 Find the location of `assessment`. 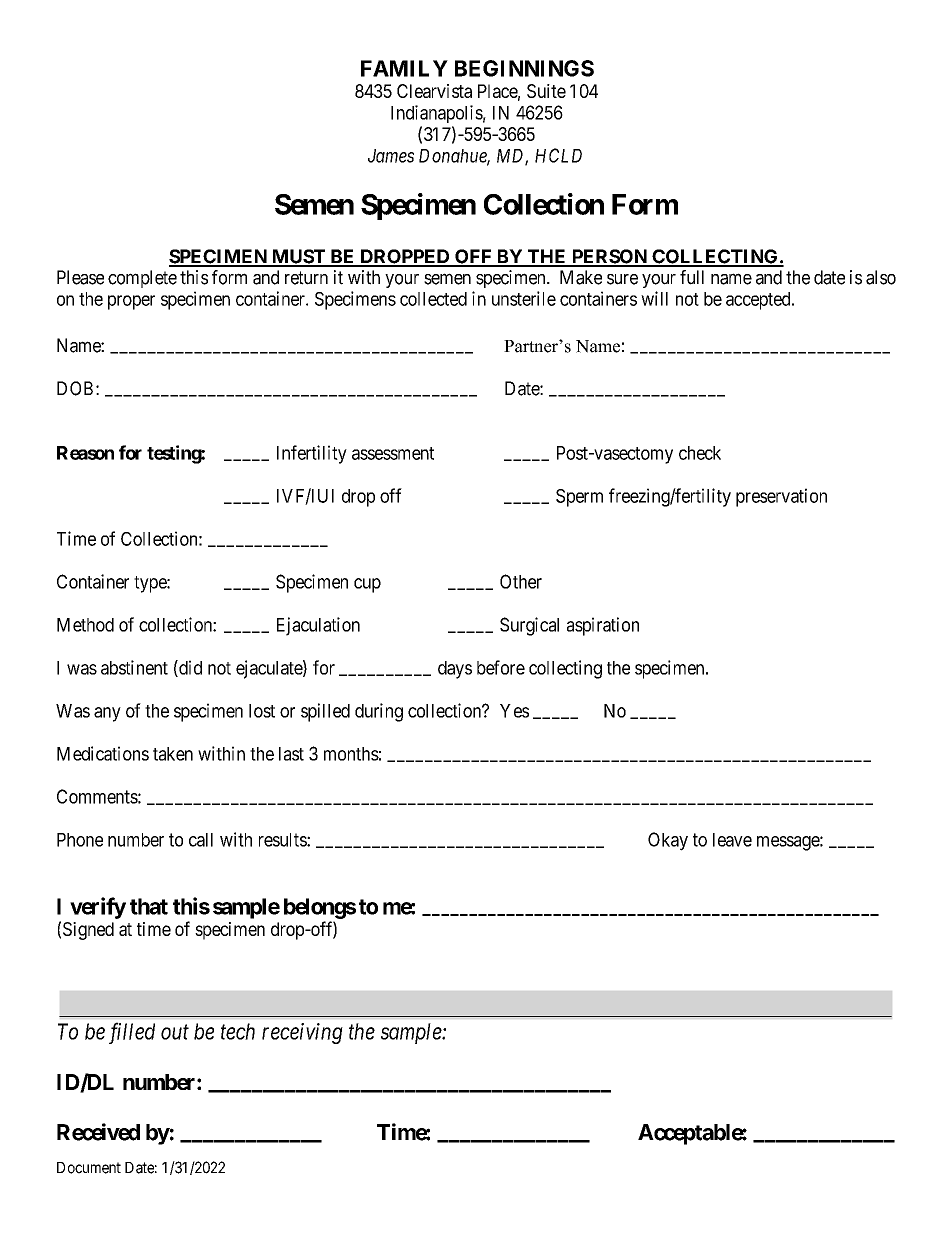

assessment is located at coordinates (393, 453).
